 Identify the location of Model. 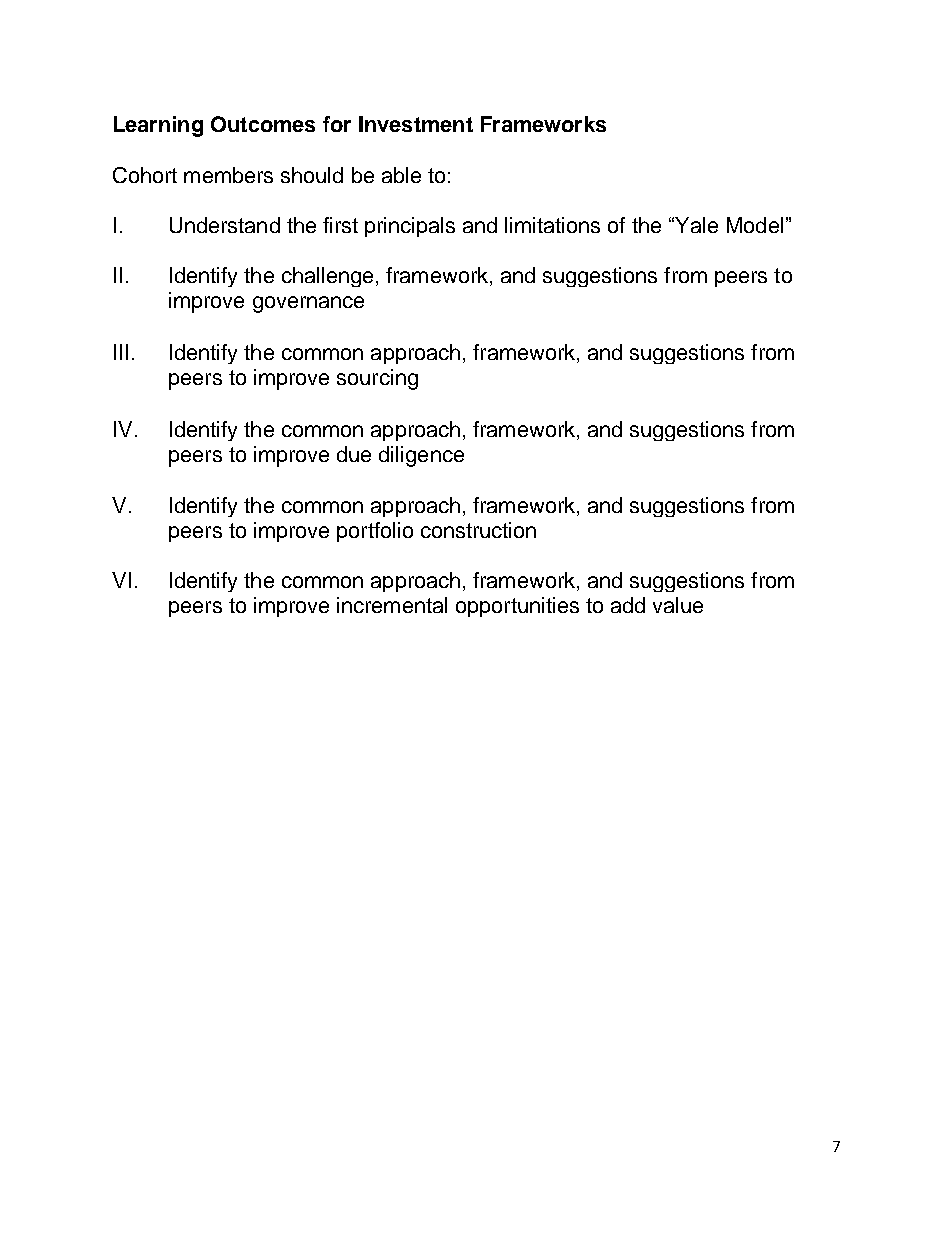
(755, 225).
